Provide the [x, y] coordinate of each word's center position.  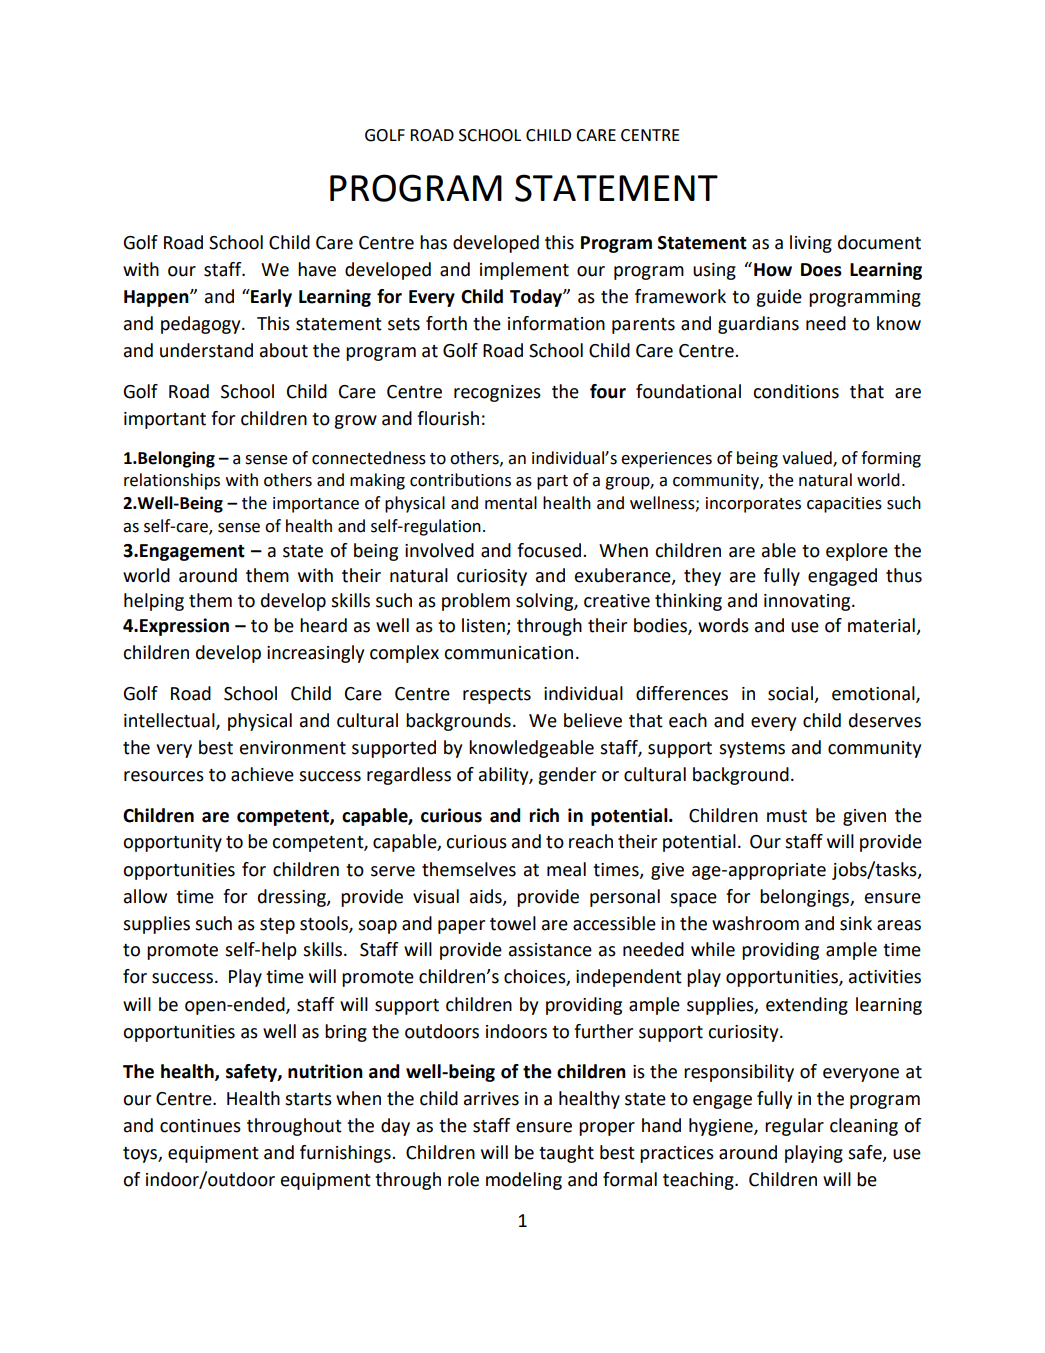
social [790, 693]
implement [524, 271]
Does [821, 270]
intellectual [170, 721]
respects [497, 696]
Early [270, 298]
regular [794, 1127]
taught [566, 1154]
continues [200, 1126]
